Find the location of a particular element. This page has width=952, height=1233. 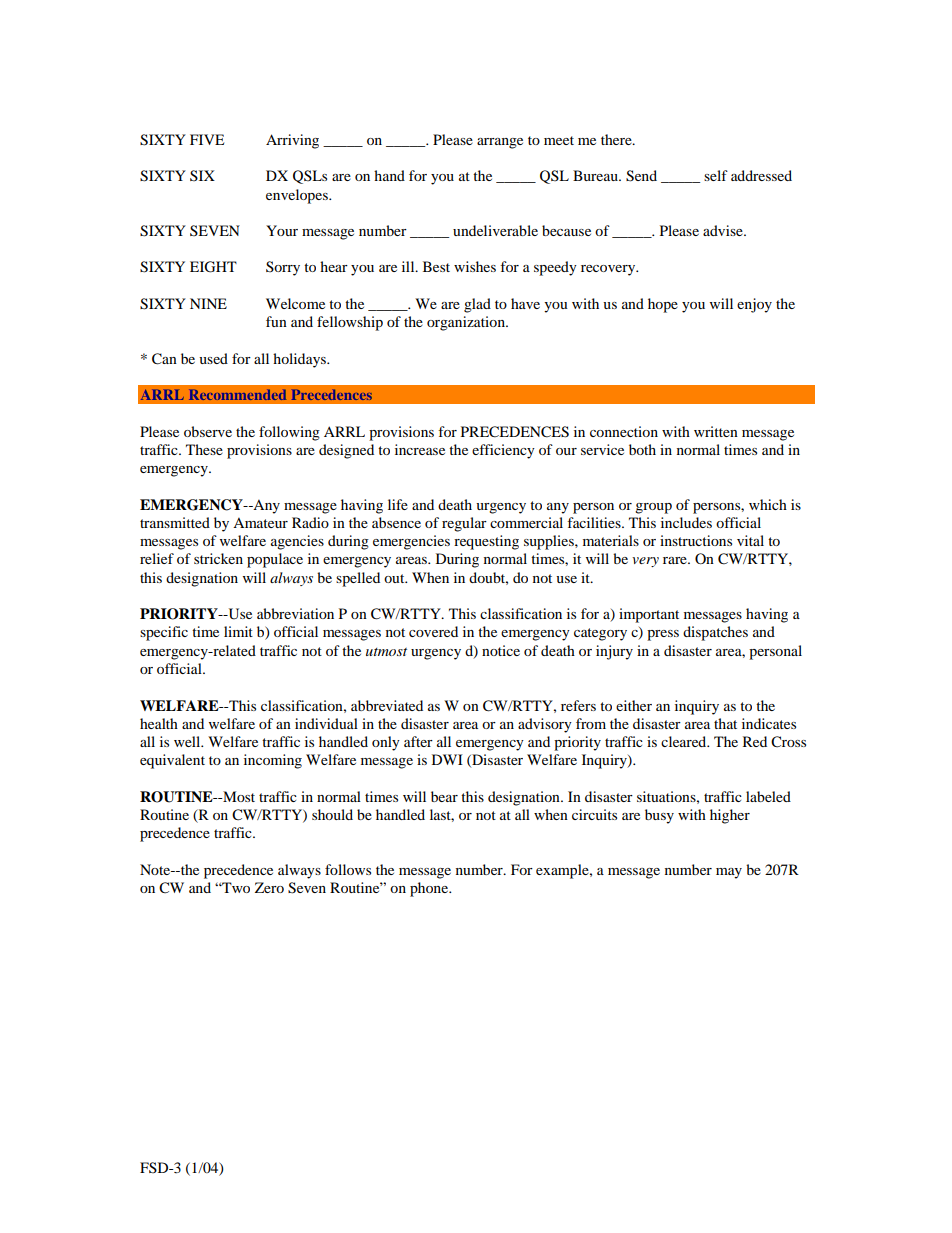

regular is located at coordinates (464, 524).
